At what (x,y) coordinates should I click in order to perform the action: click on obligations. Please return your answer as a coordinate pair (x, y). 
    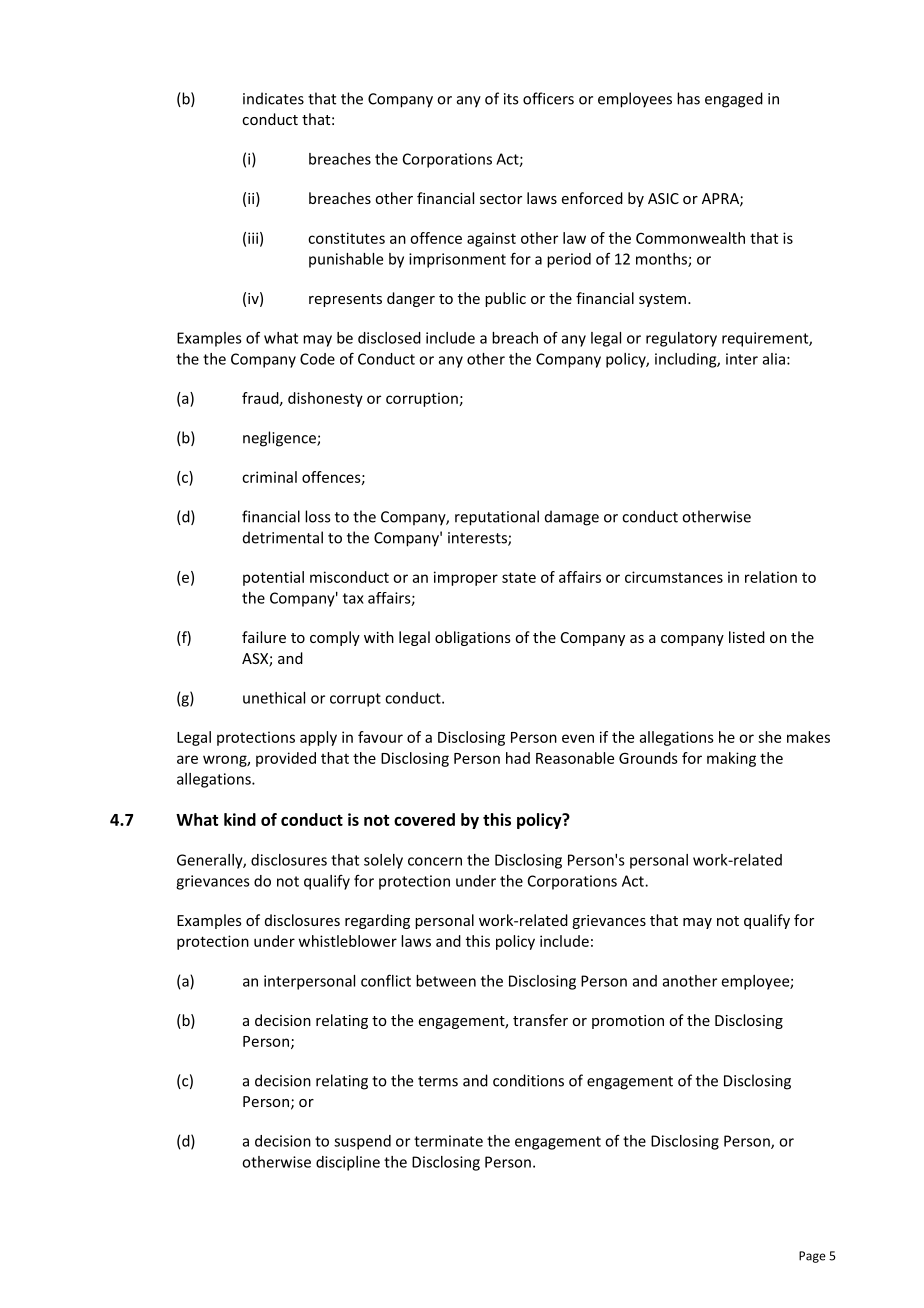
    Looking at the image, I should click on (473, 638).
